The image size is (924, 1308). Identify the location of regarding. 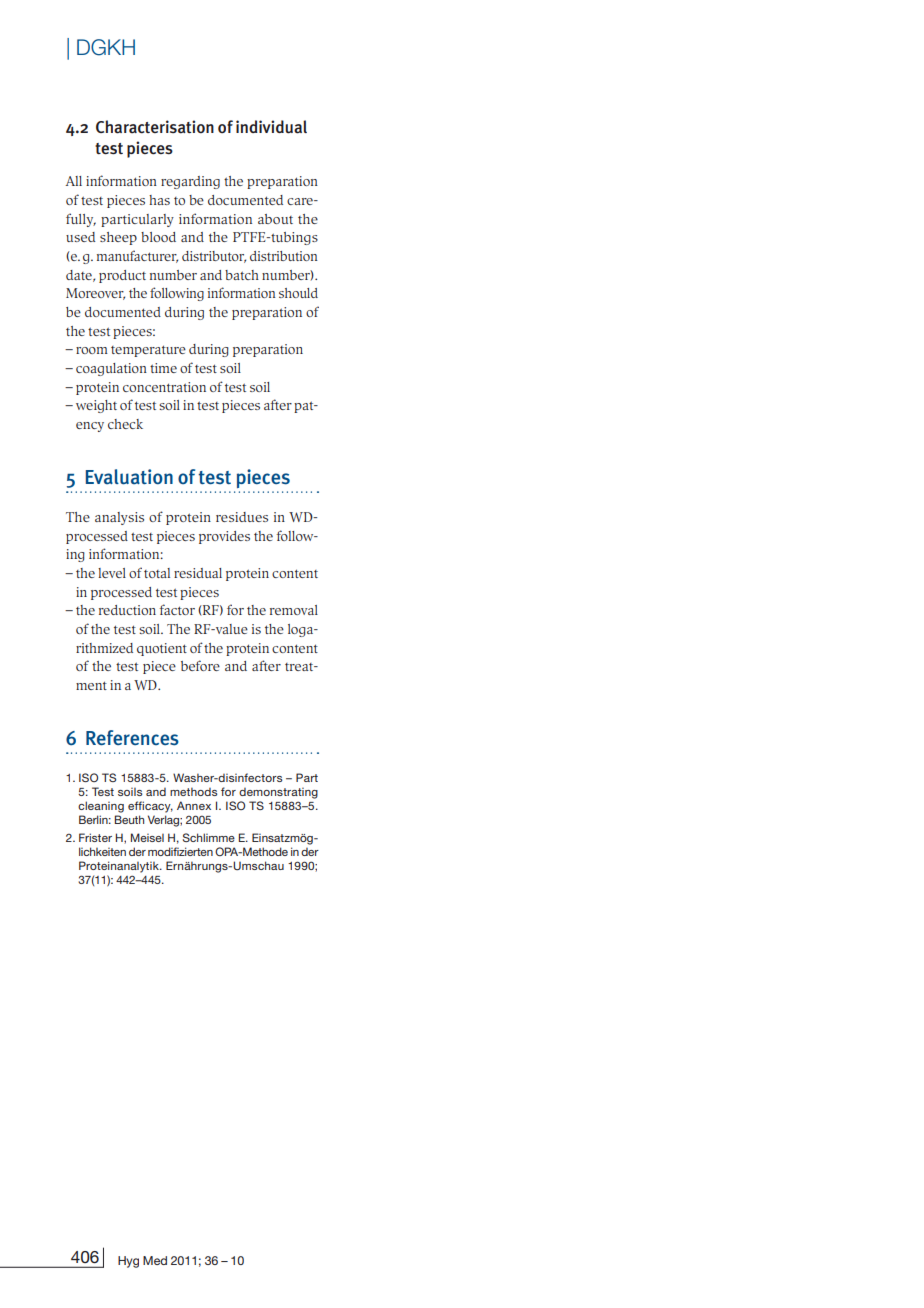
(190, 182).
